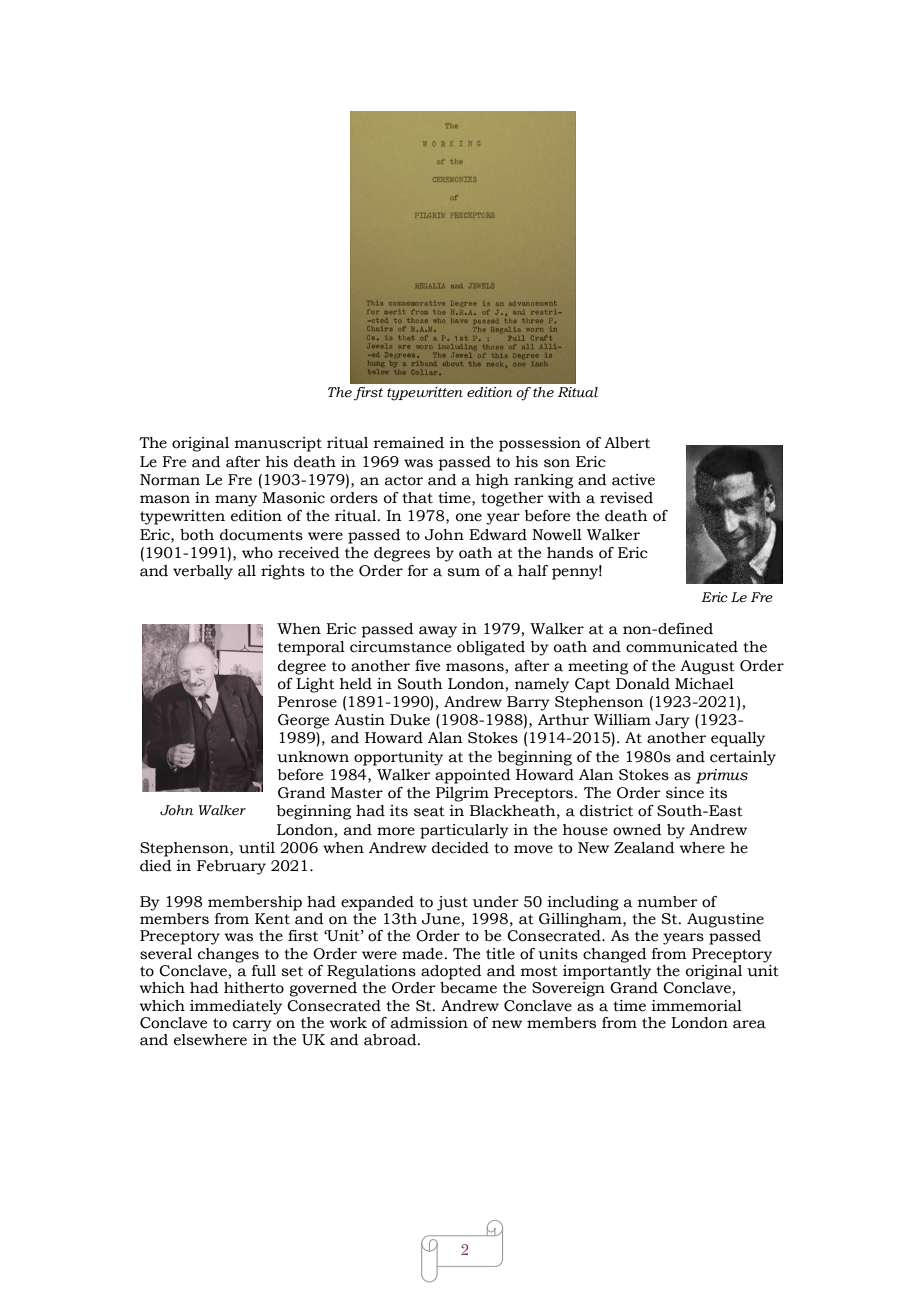 This screenshot has width=924, height=1307. I want to click on manuscript, so click(278, 444).
